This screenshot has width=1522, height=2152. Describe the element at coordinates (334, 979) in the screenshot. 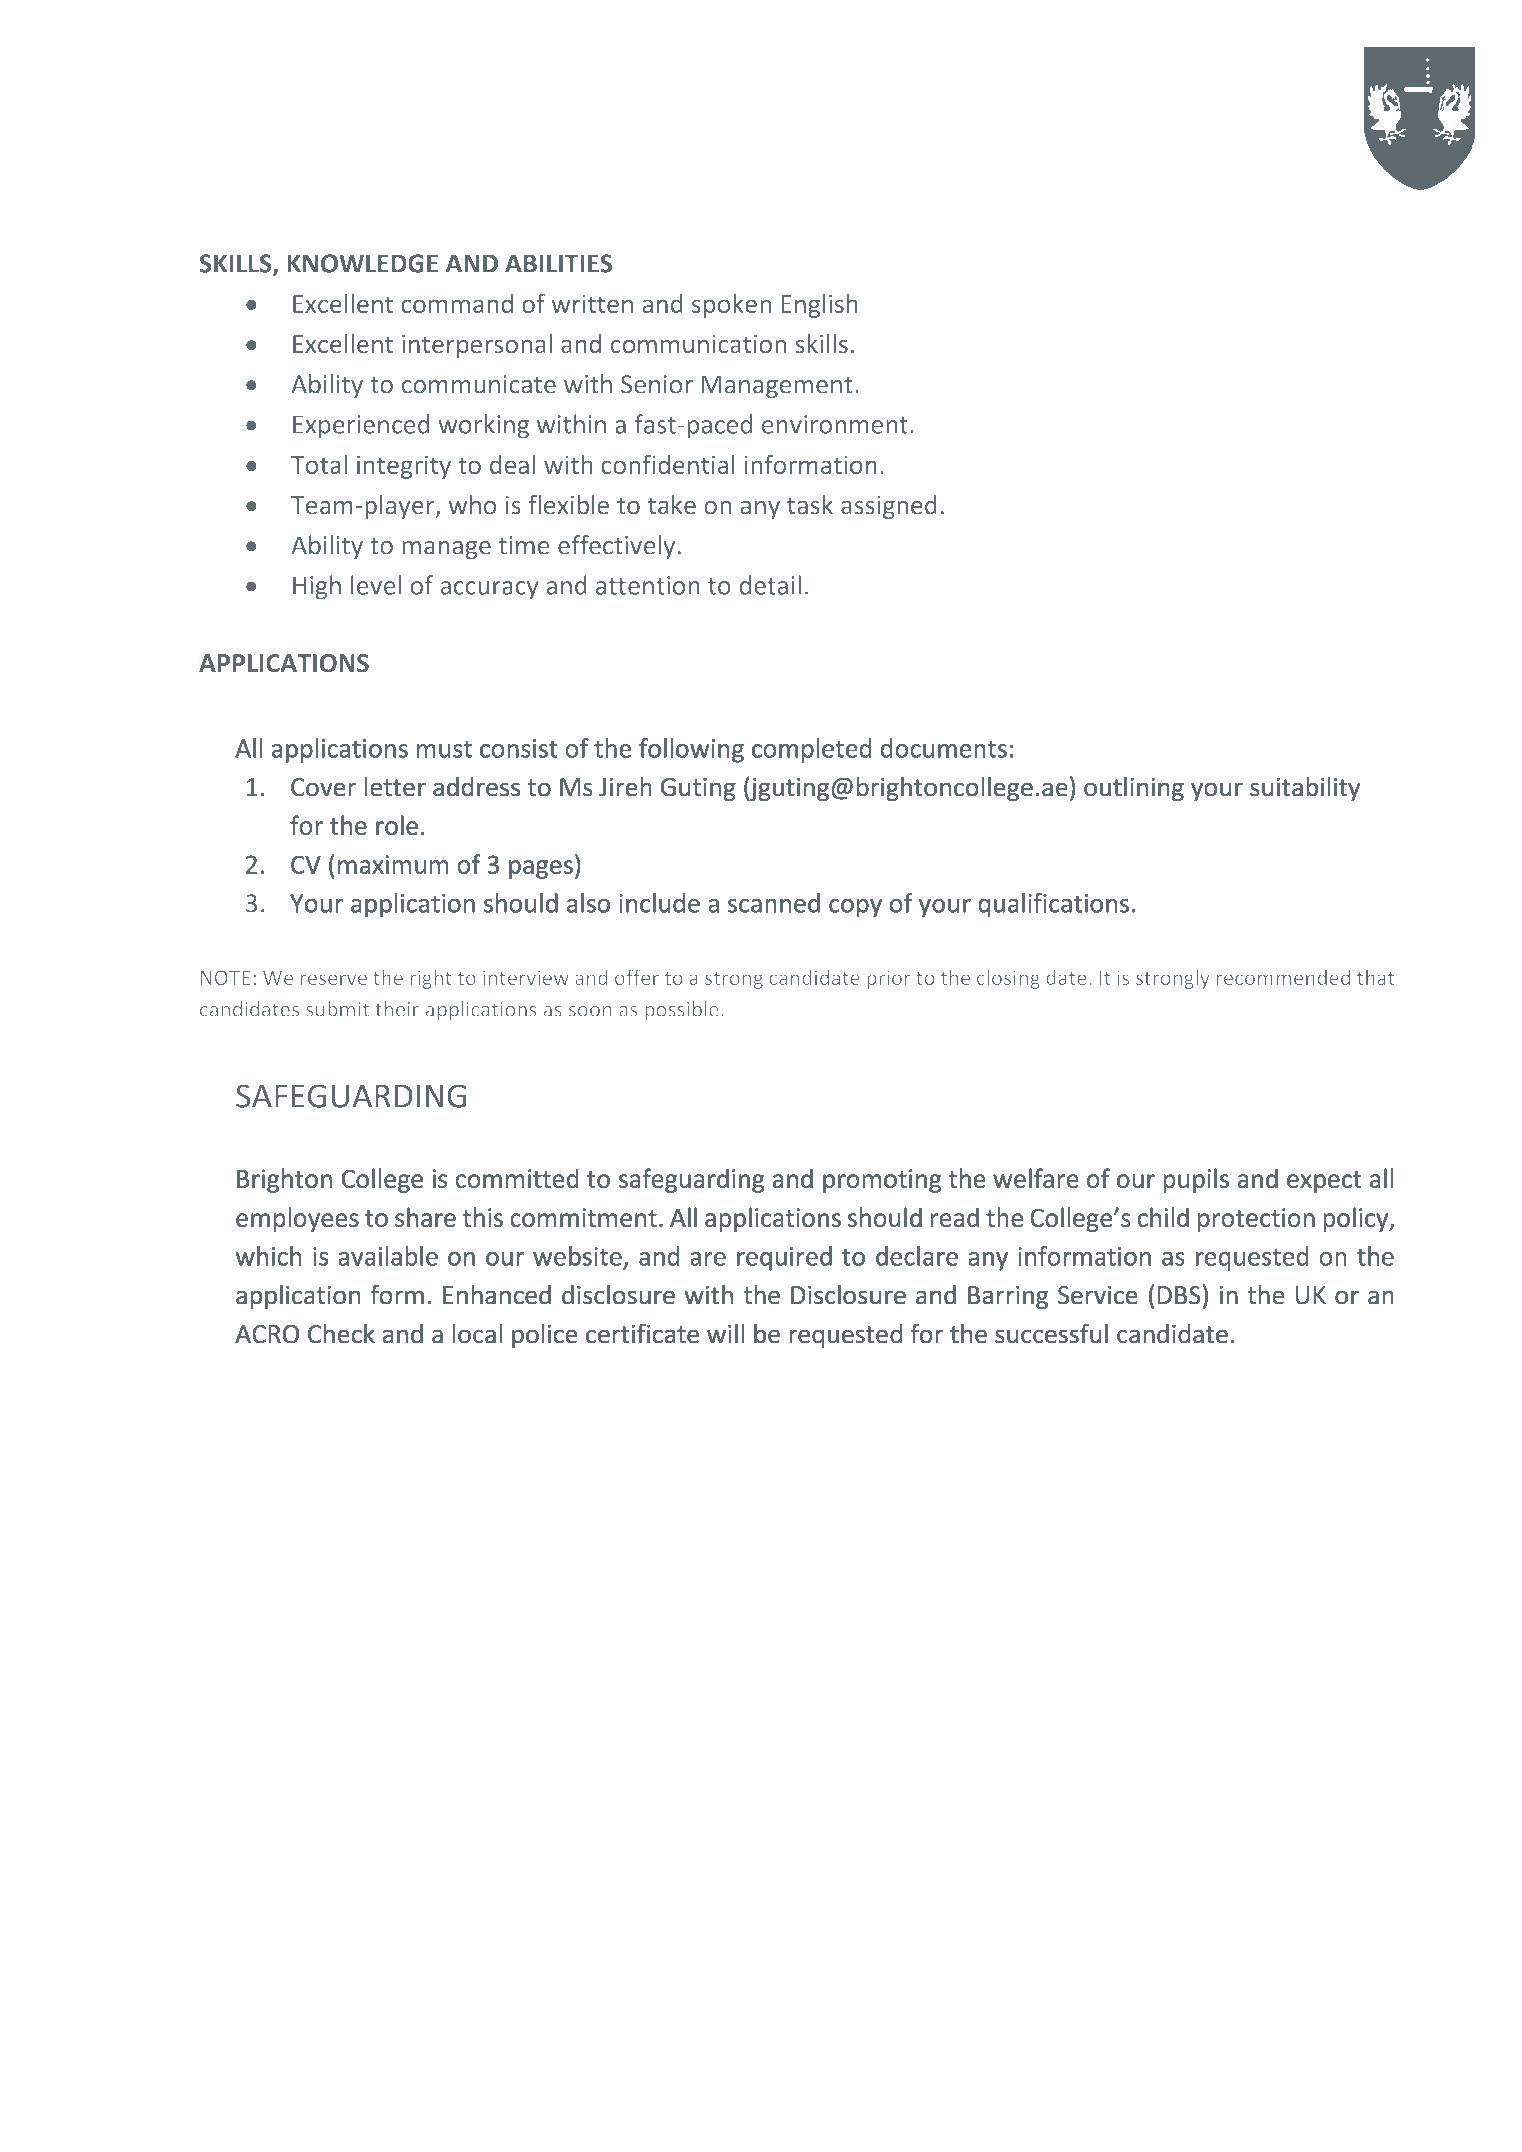

I see `reserve` at that location.
